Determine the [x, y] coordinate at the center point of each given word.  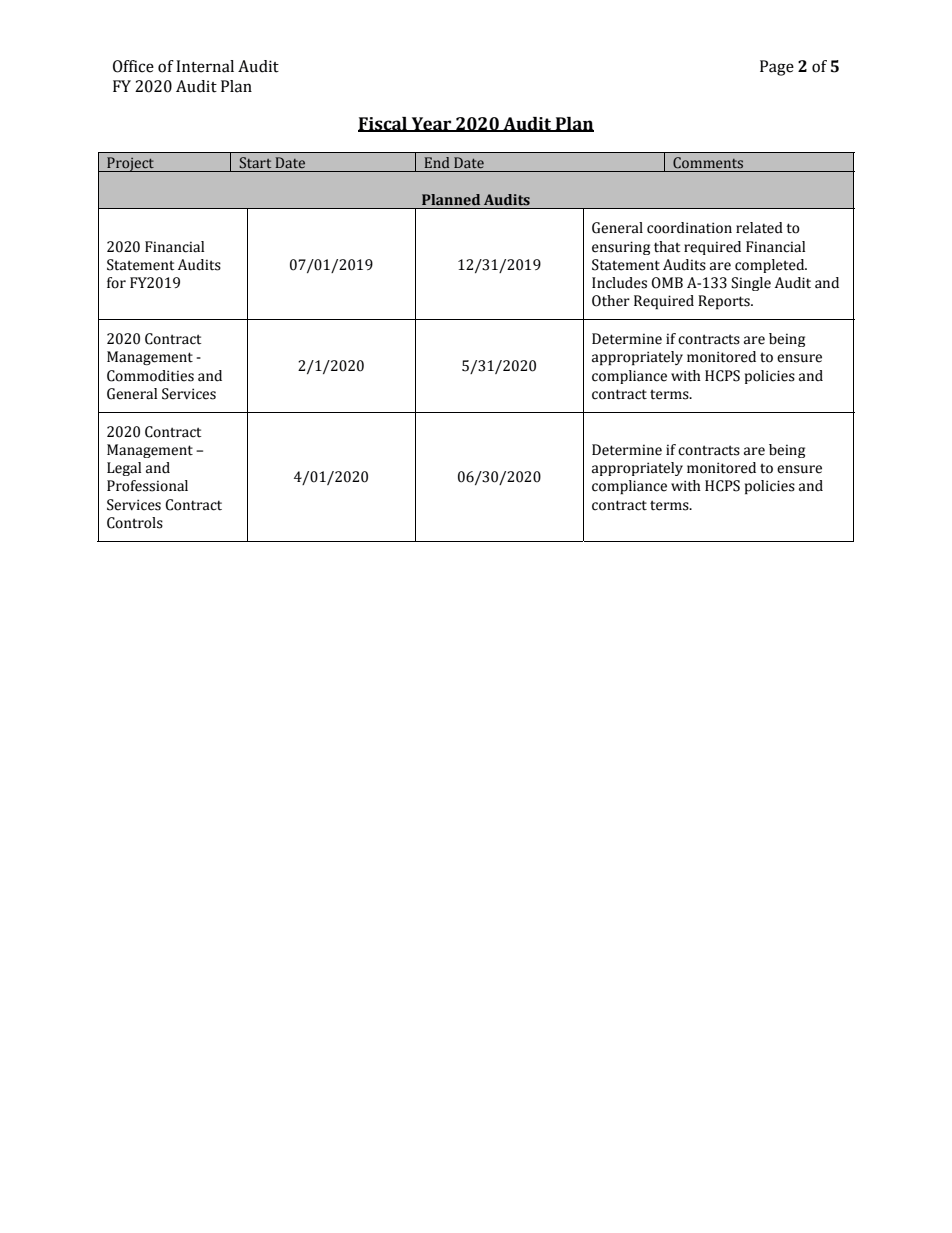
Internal [205, 66]
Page [777, 68]
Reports [725, 302]
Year [431, 124]
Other [611, 301]
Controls [135, 523]
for [116, 283]
